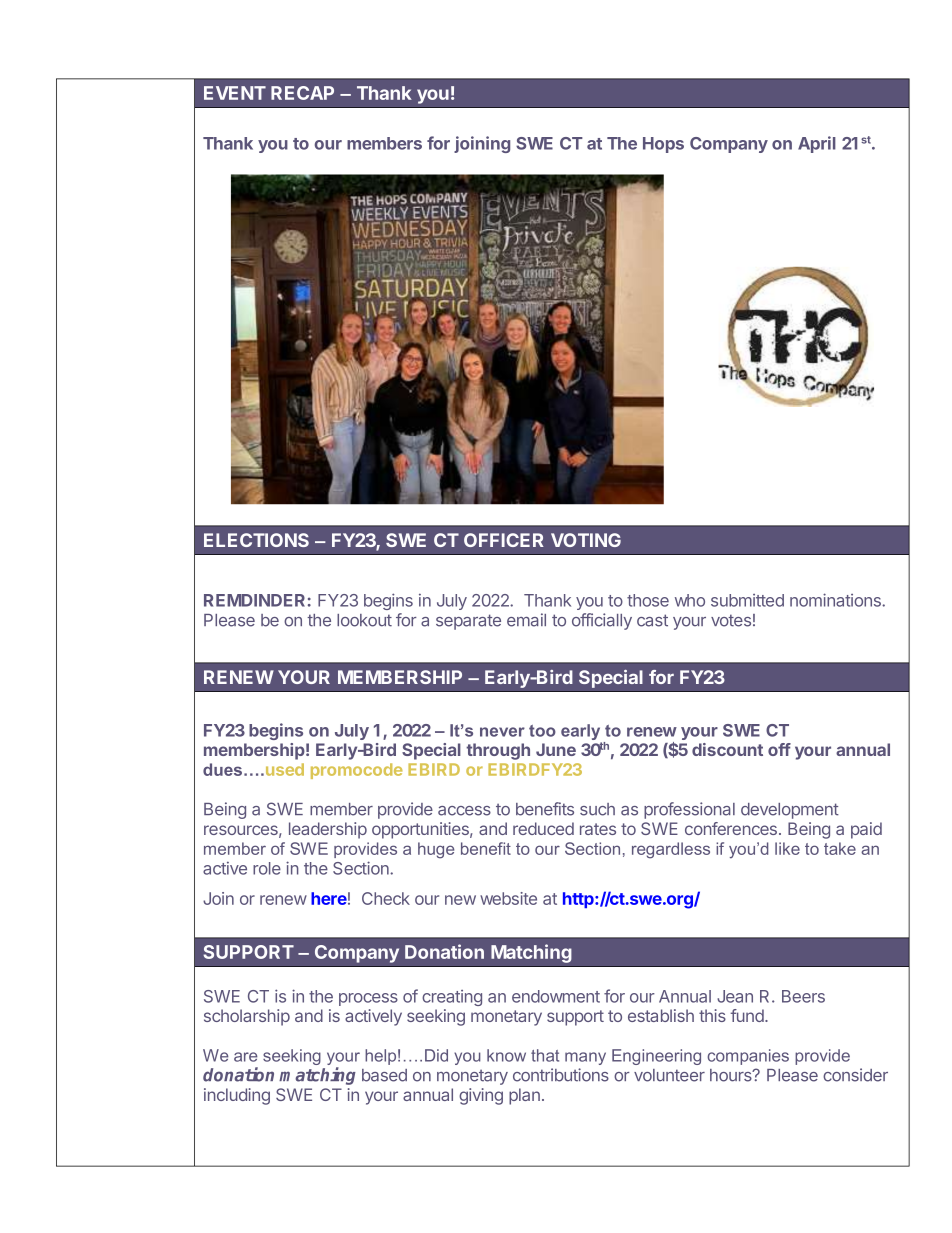  Describe the element at coordinates (663, 145) in the image. I see `Hops` at that location.
